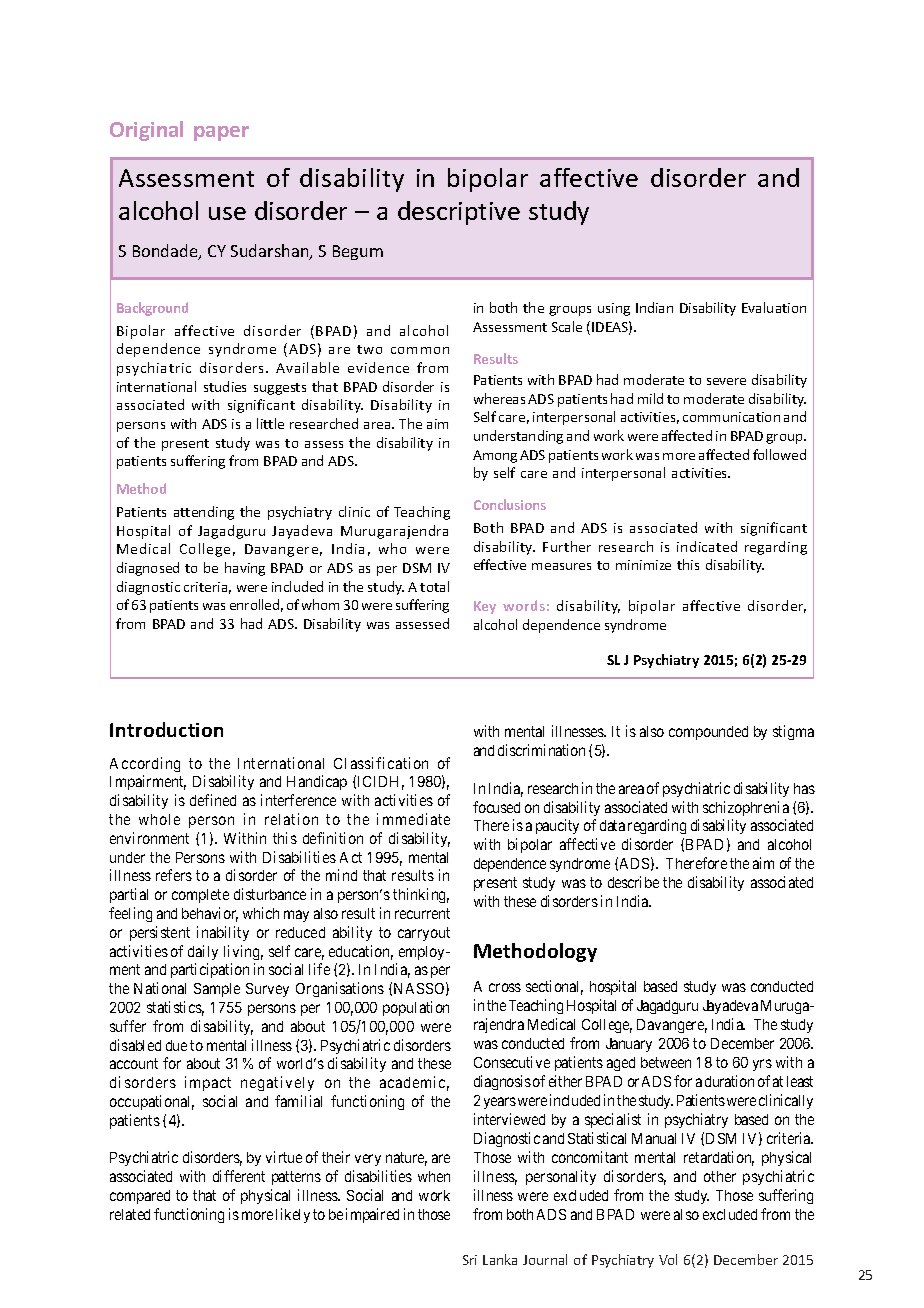 The width and height of the image is (924, 1308). I want to click on other, so click(720, 1176).
